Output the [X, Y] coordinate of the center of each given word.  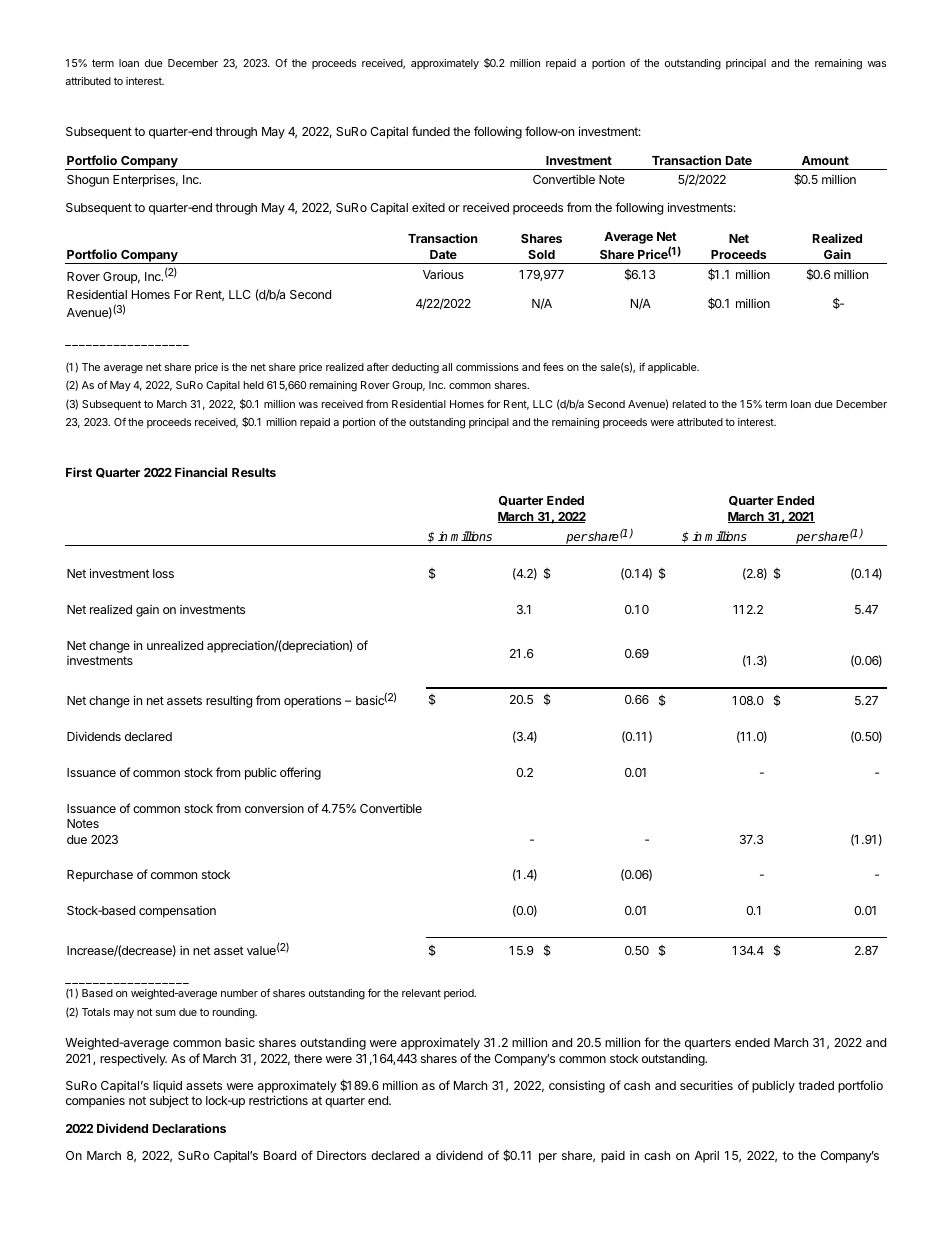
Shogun [88, 181]
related [689, 404]
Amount [825, 160]
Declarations [189, 1128]
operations [312, 701]
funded [431, 131]
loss [163, 573]
